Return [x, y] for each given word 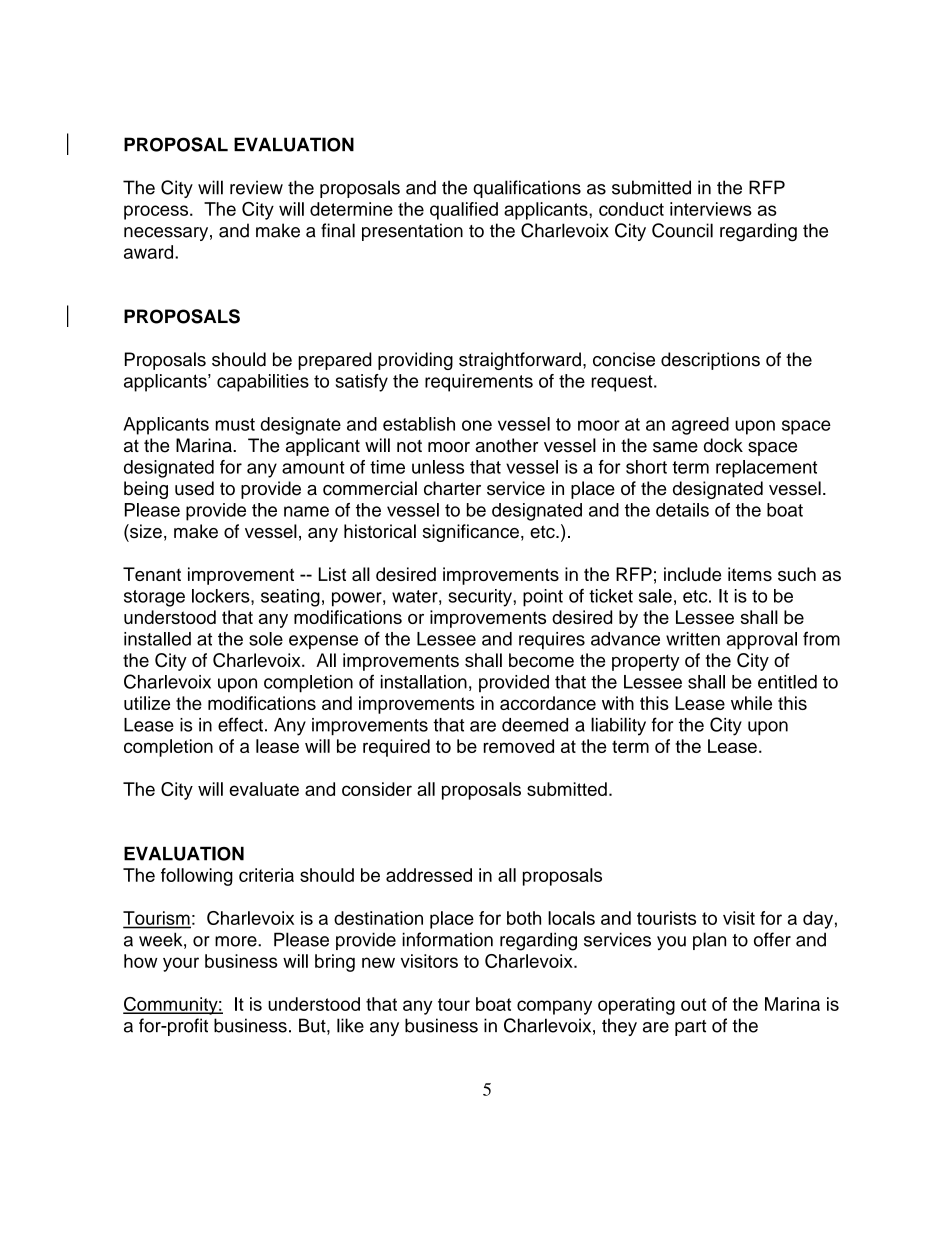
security [481, 598]
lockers [222, 596]
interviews [711, 209]
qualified [464, 211]
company [554, 1007]
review [256, 187]
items [750, 574]
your [181, 964]
